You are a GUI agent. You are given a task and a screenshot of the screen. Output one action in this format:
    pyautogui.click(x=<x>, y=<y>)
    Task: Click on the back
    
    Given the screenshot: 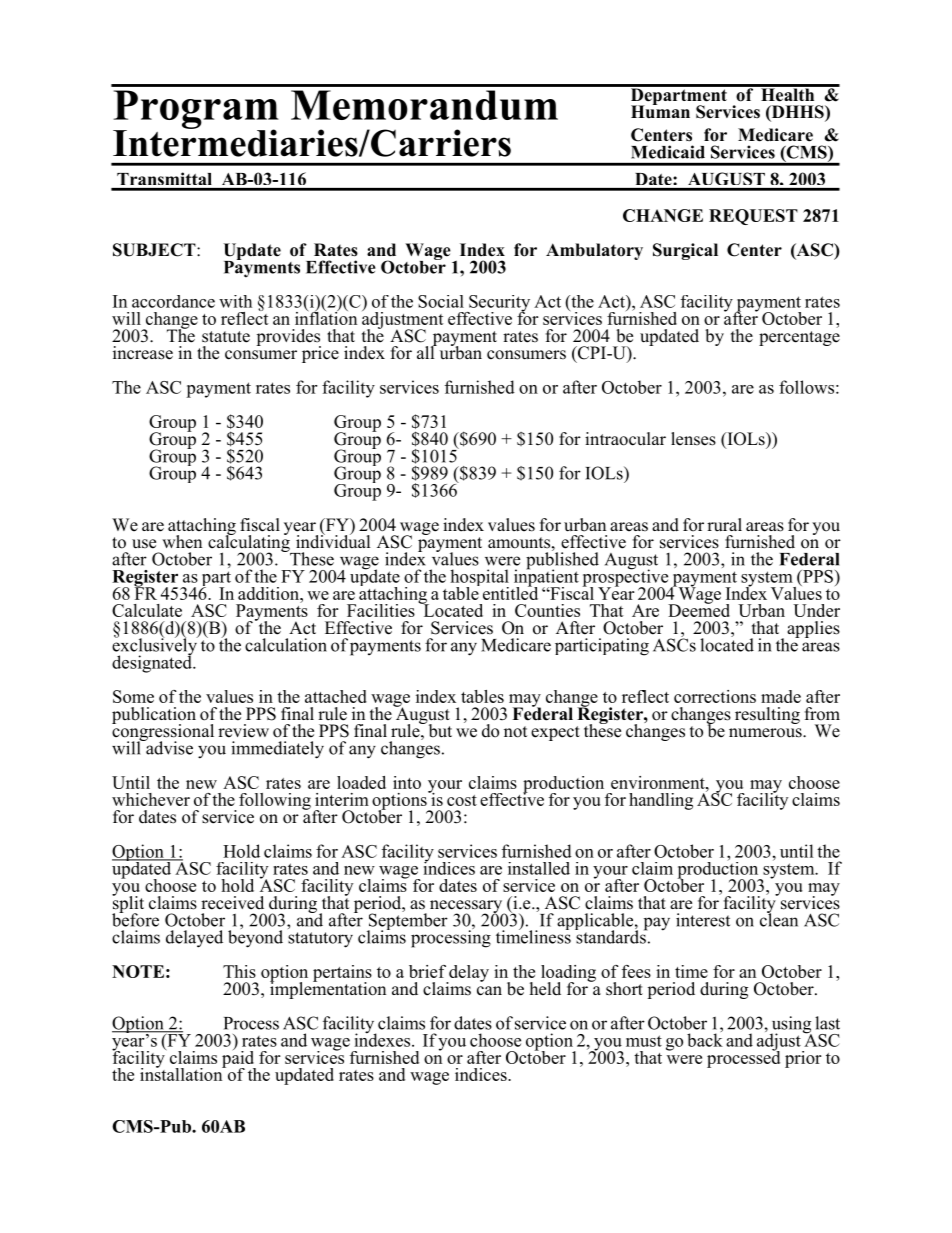 What is the action you would take?
    pyautogui.click(x=705, y=1039)
